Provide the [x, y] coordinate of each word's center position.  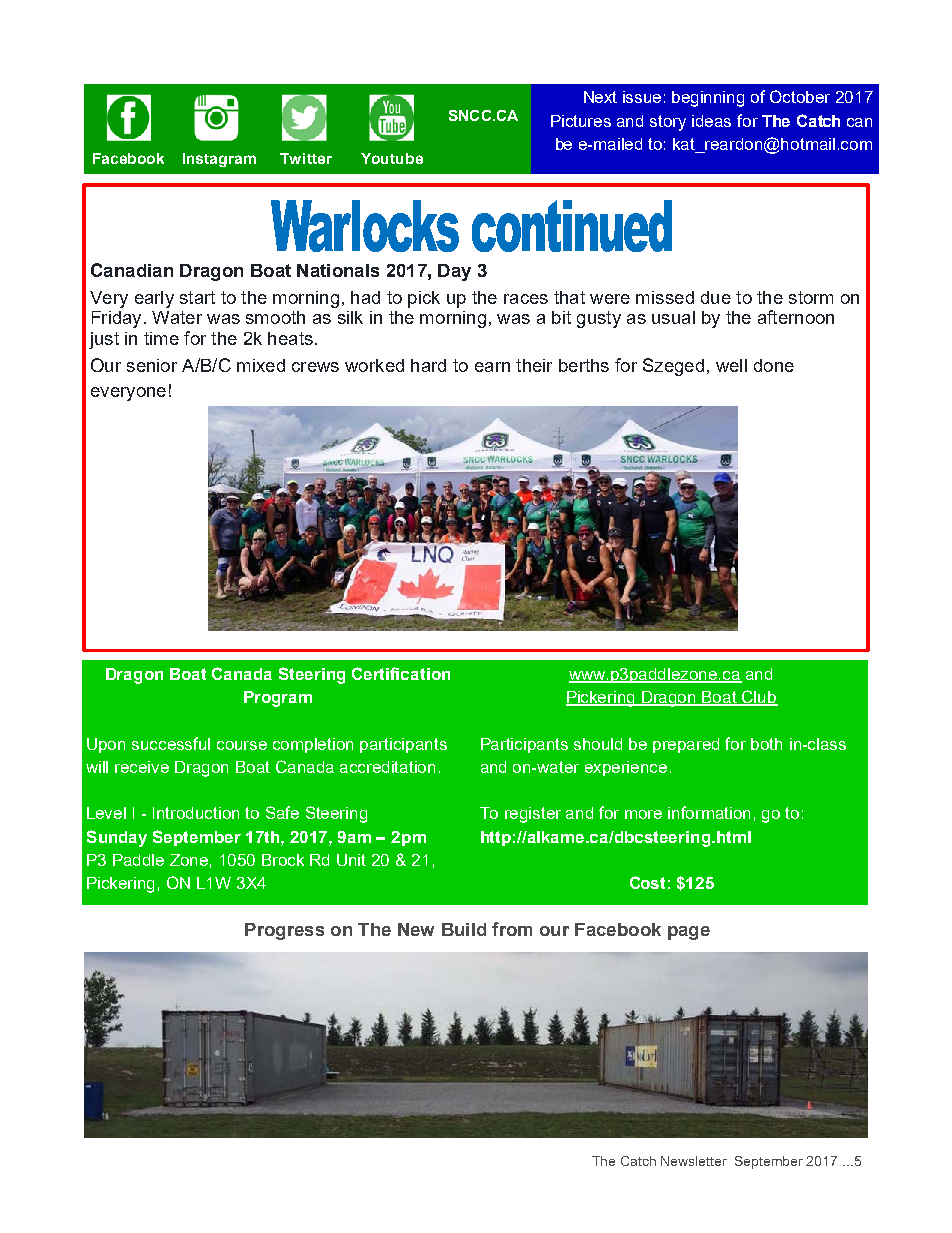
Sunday [117, 838]
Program [278, 699]
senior [152, 365]
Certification [401, 673]
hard [428, 365]
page [689, 933]
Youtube [392, 158]
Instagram [219, 160]
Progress [284, 931]
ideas [711, 121]
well [731, 365]
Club [759, 698]
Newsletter [694, 1161]
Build [464, 929]
